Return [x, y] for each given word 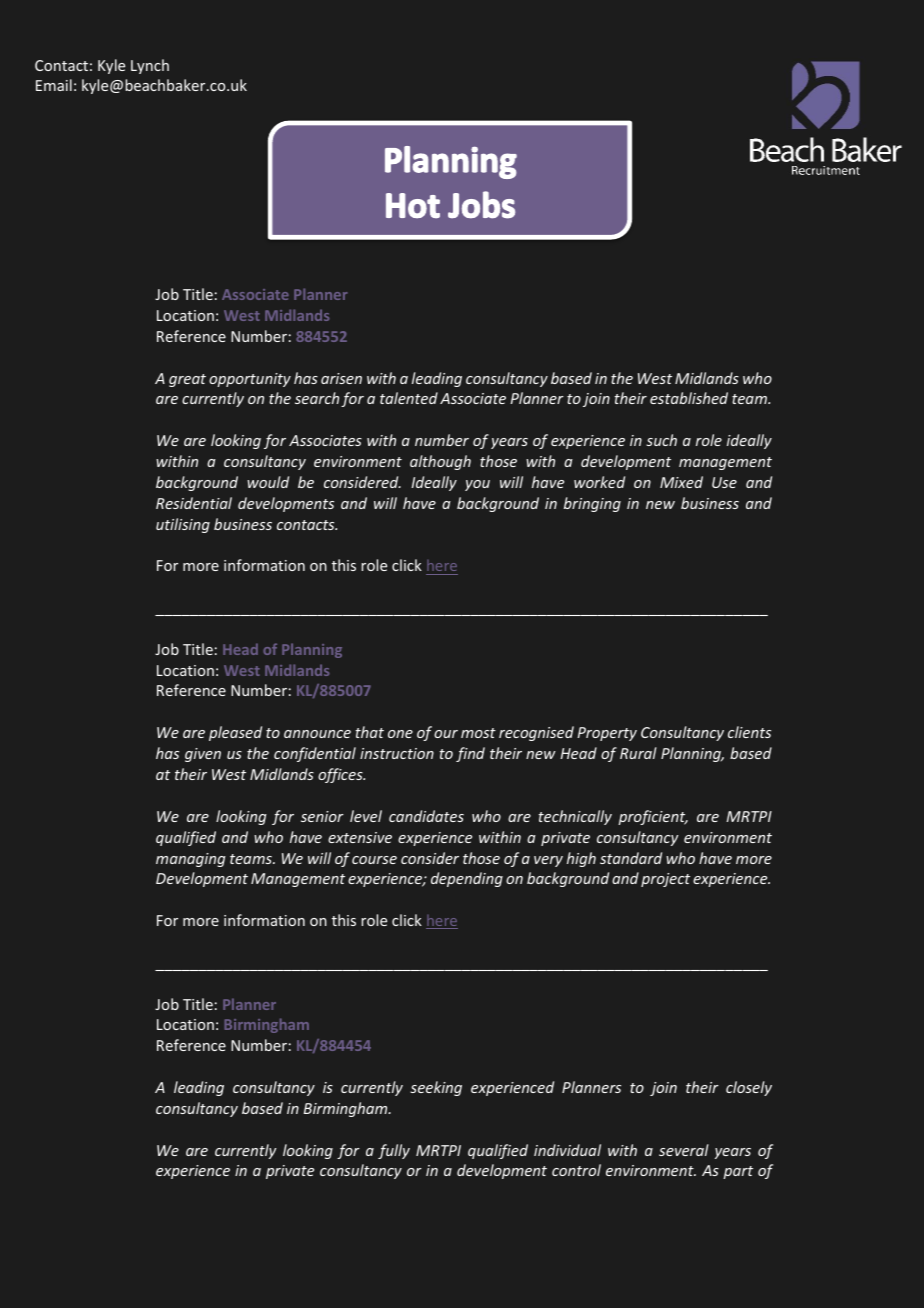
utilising [183, 525]
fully [394, 1151]
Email [54, 85]
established [689, 398]
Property [607, 734]
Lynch [150, 66]
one [400, 734]
